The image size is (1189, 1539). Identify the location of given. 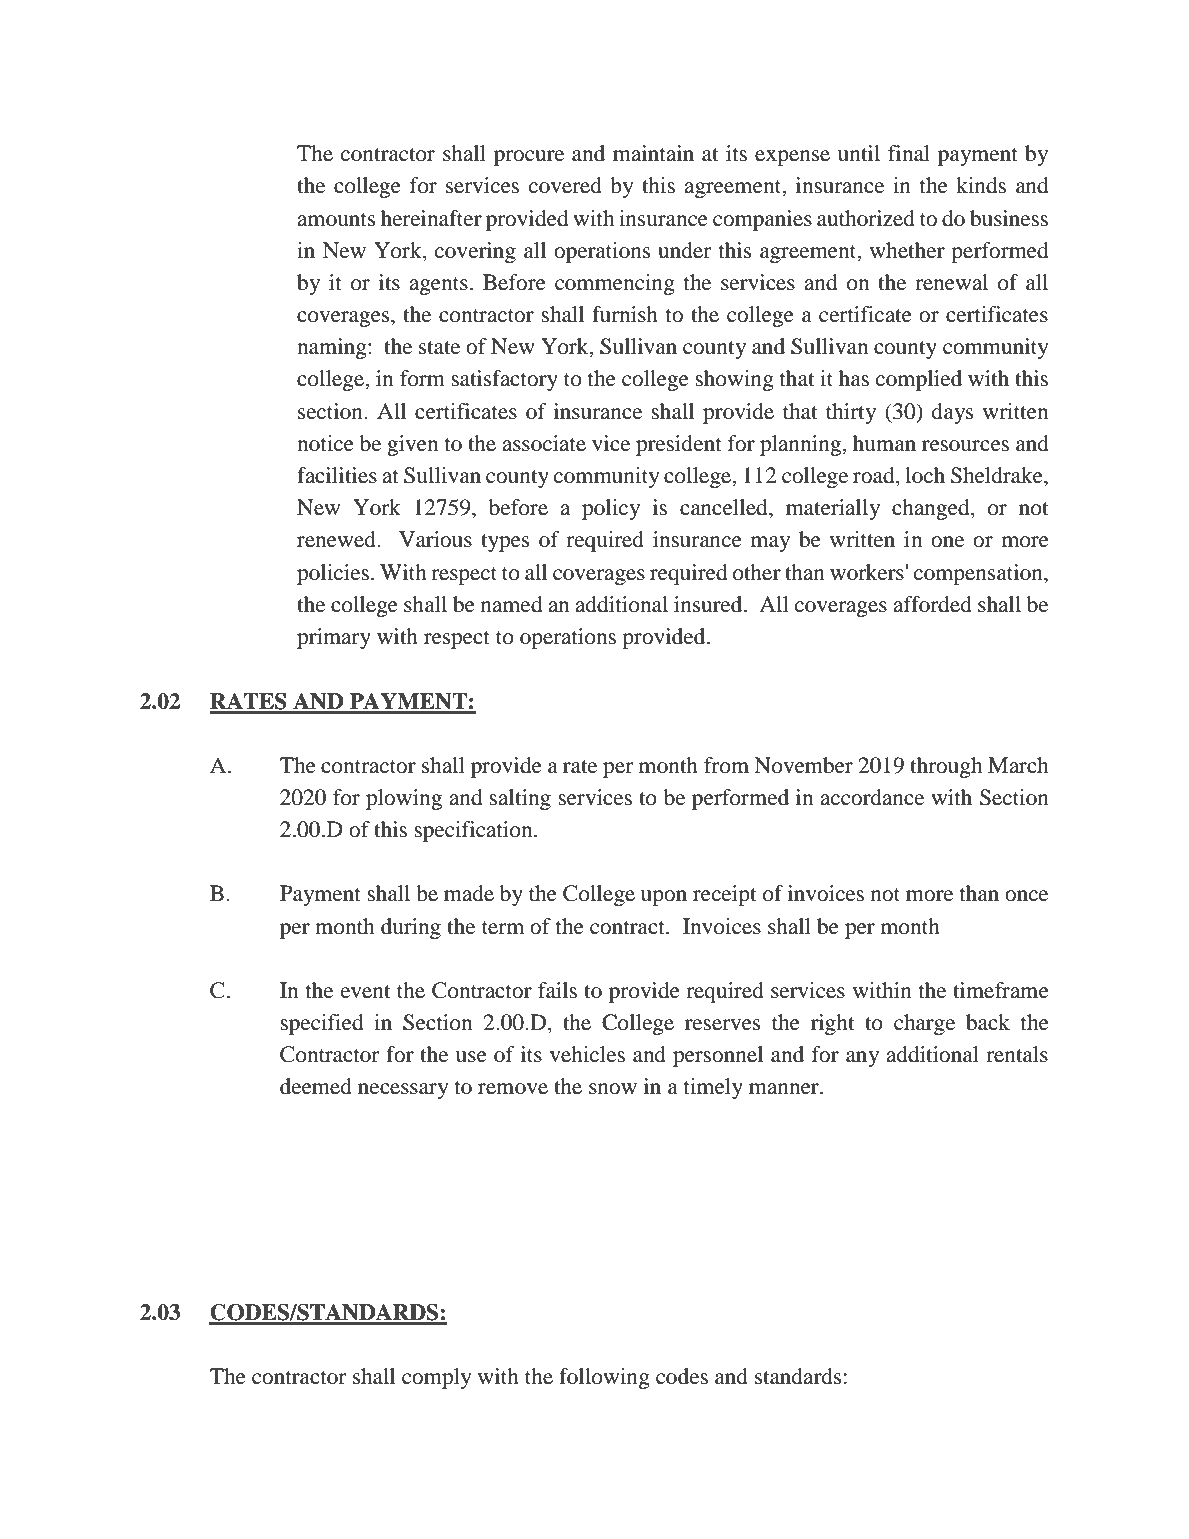
(412, 445).
